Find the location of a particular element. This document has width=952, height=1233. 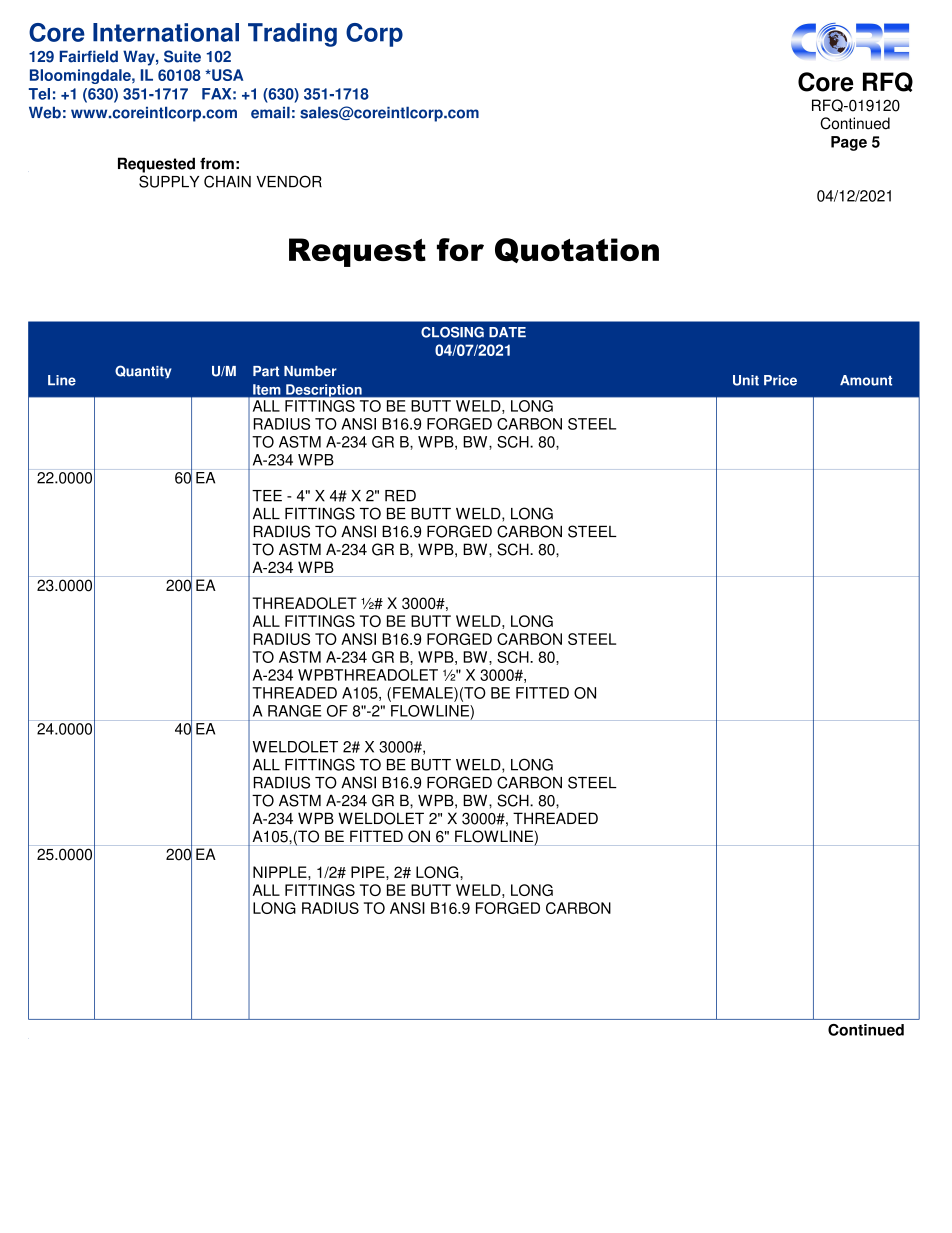

Trading is located at coordinates (292, 35).
